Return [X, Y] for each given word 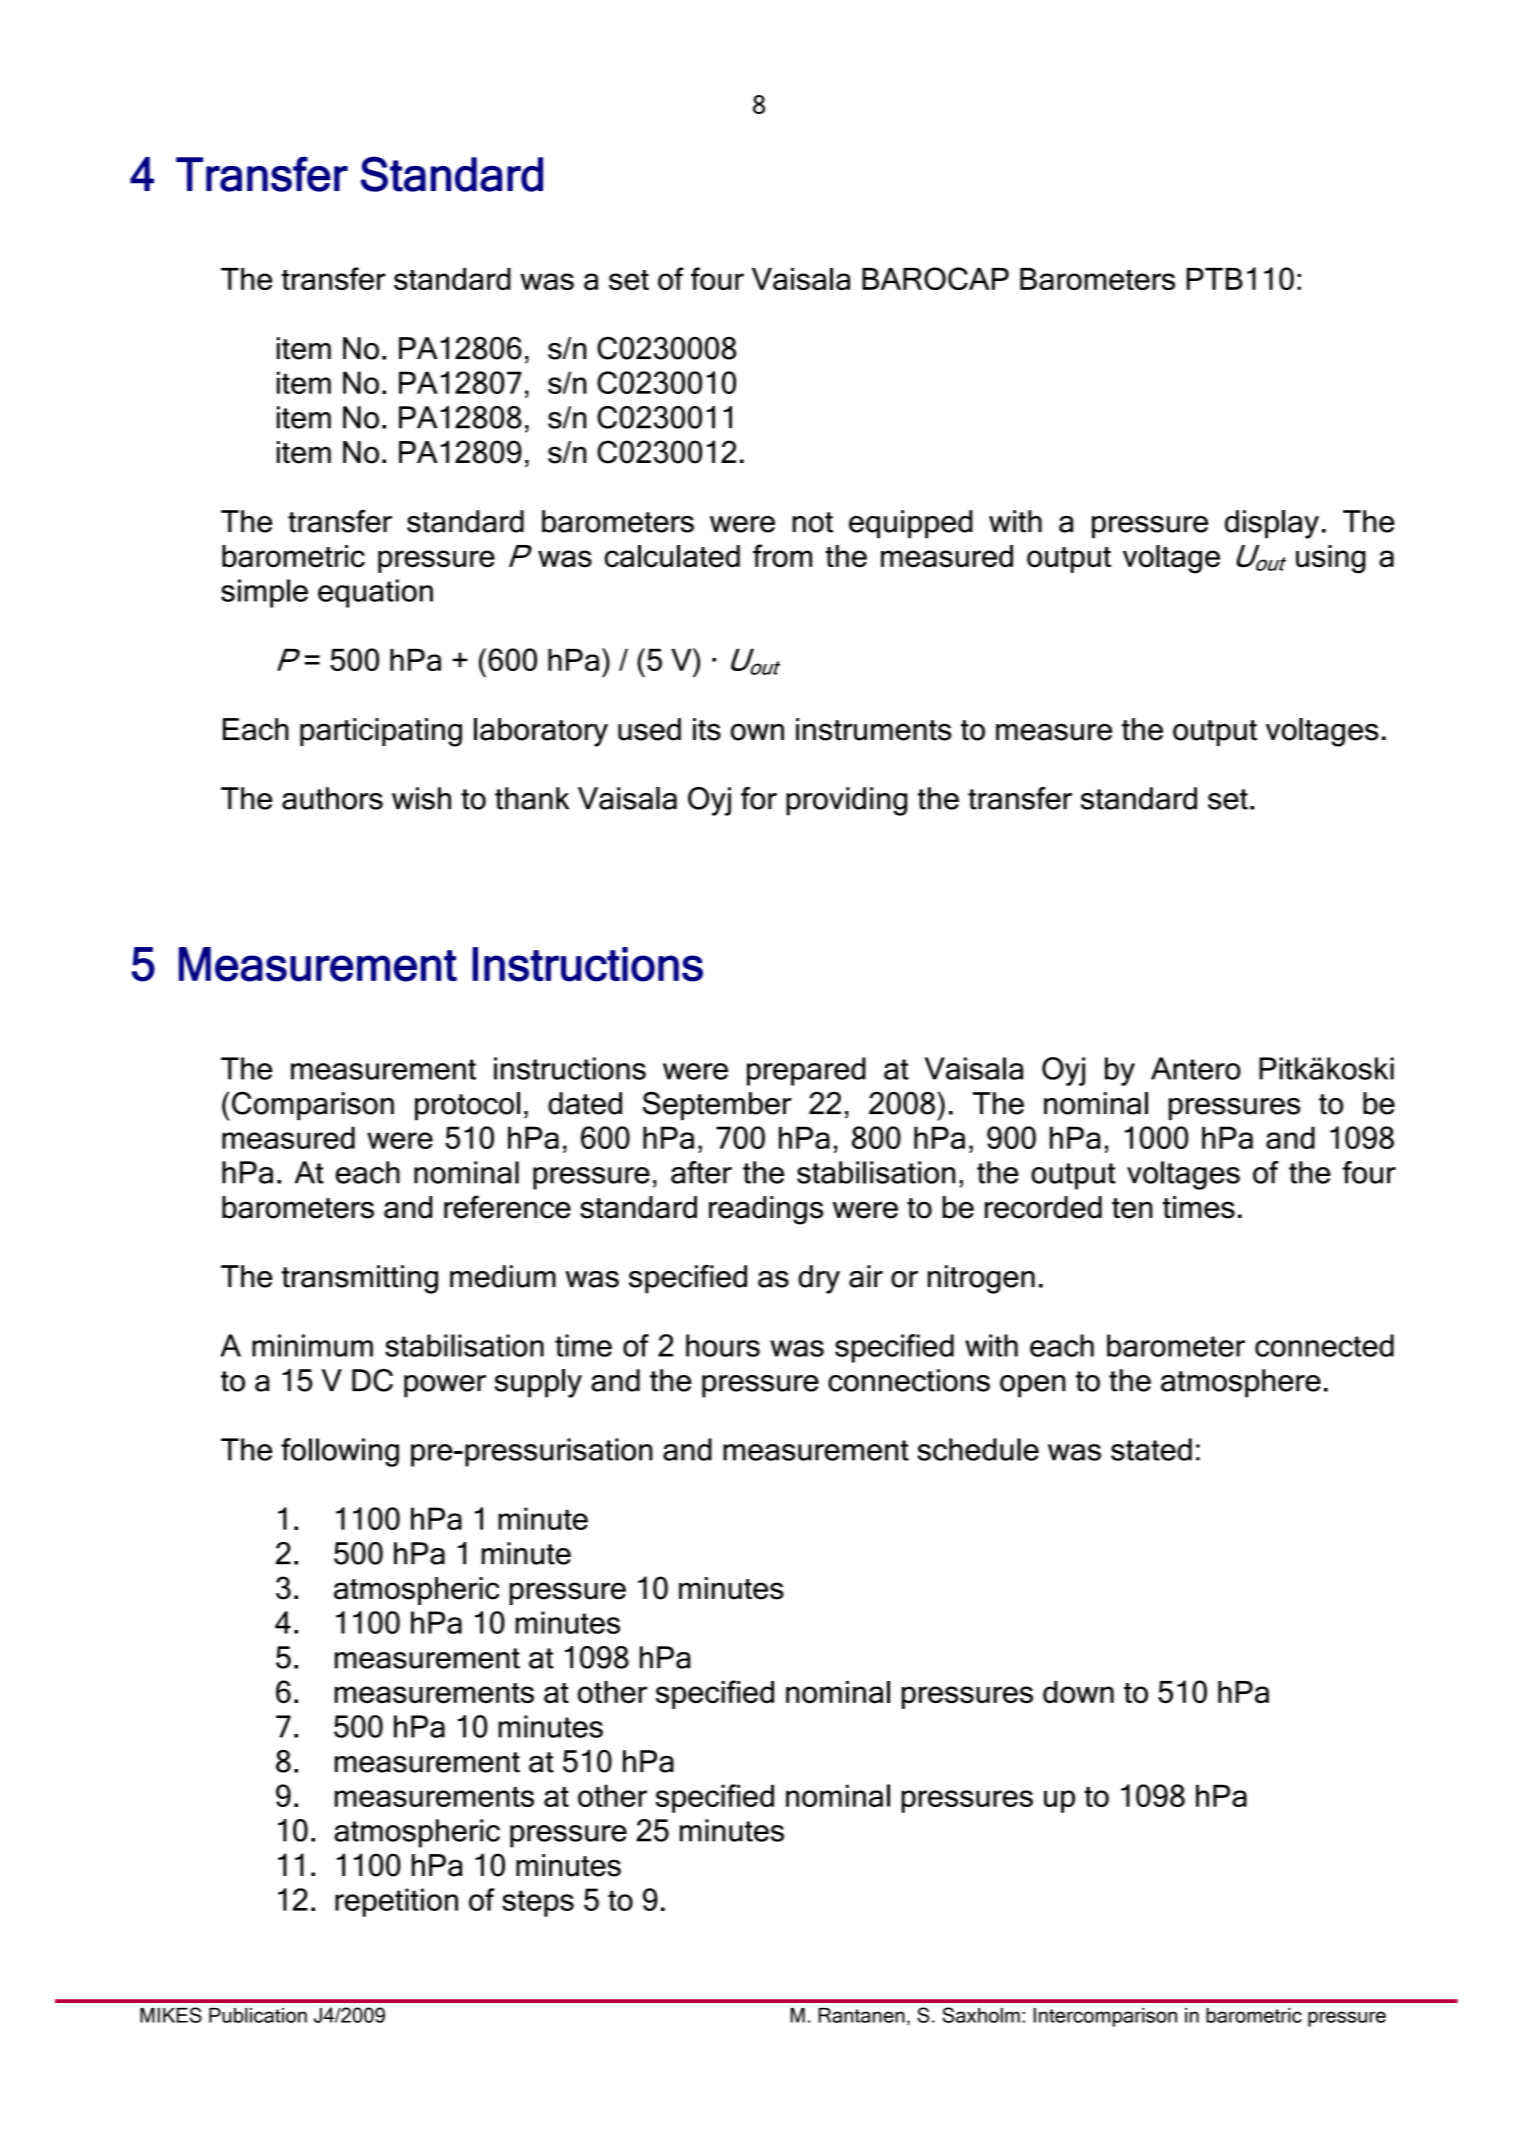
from [782, 556]
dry [819, 1279]
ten [1132, 1208]
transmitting [360, 1279]
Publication [258, 2015]
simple [264, 593]
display [1272, 524]
